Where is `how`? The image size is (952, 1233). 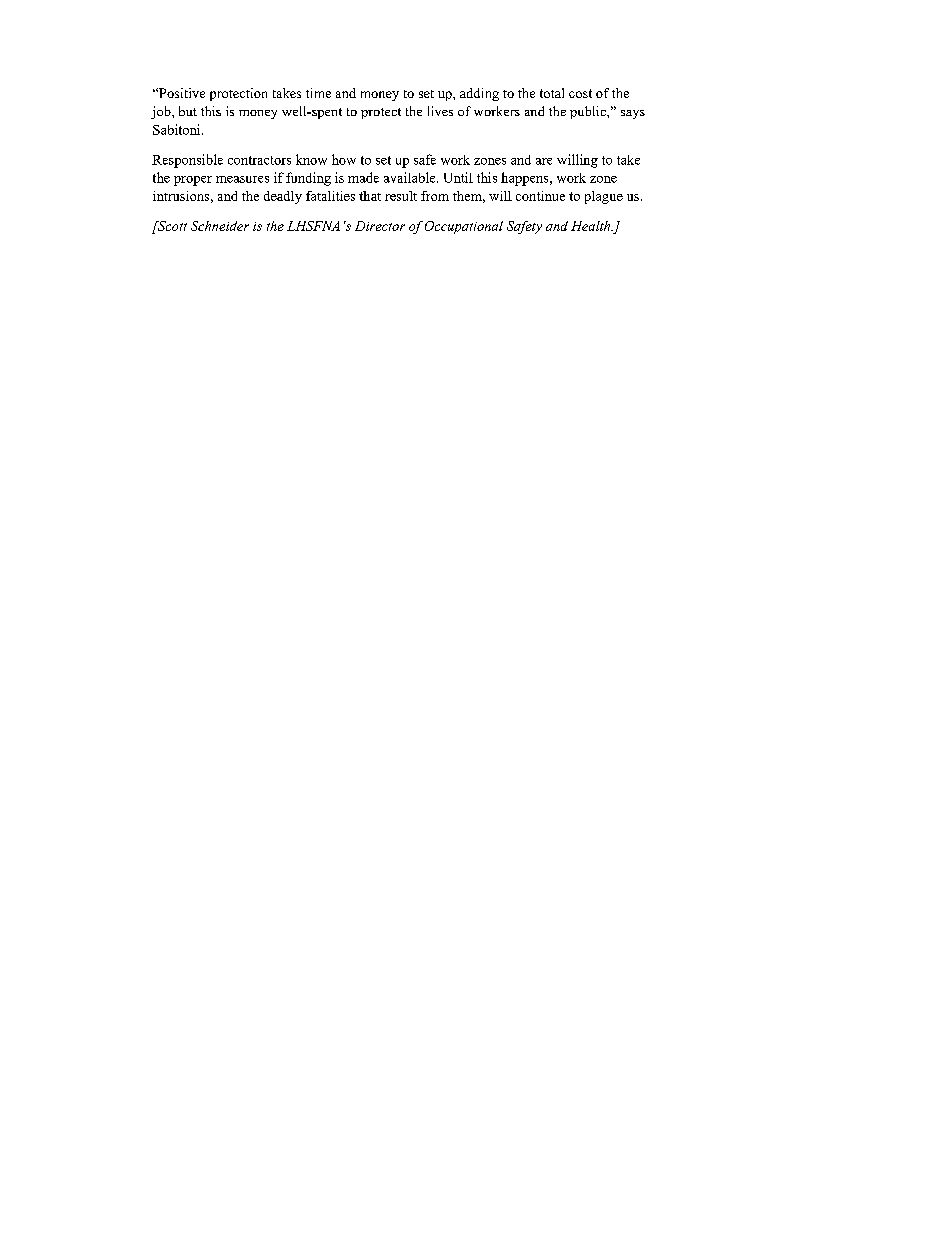
how is located at coordinates (344, 159).
